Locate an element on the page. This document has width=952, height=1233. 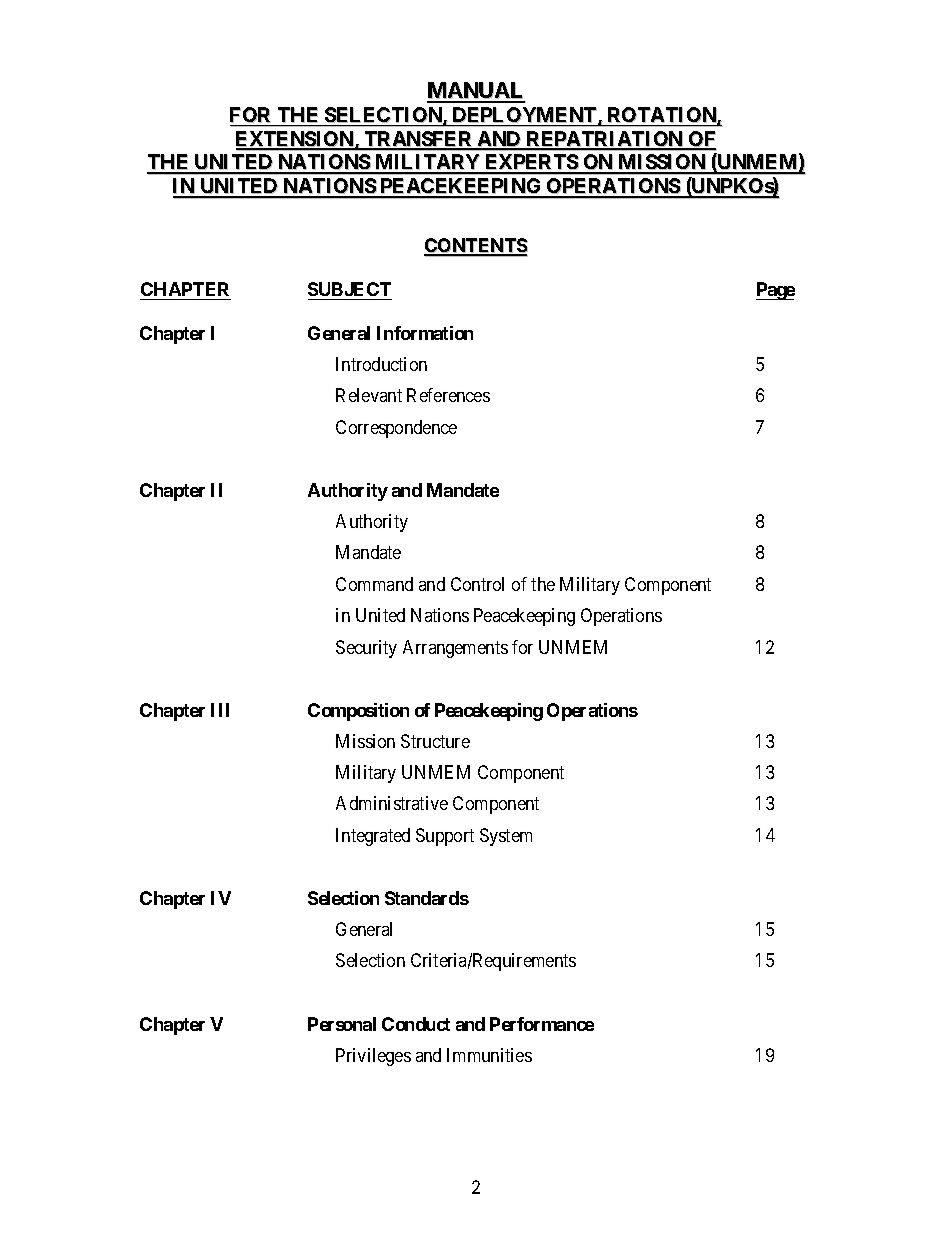
Structure is located at coordinates (435, 741).
